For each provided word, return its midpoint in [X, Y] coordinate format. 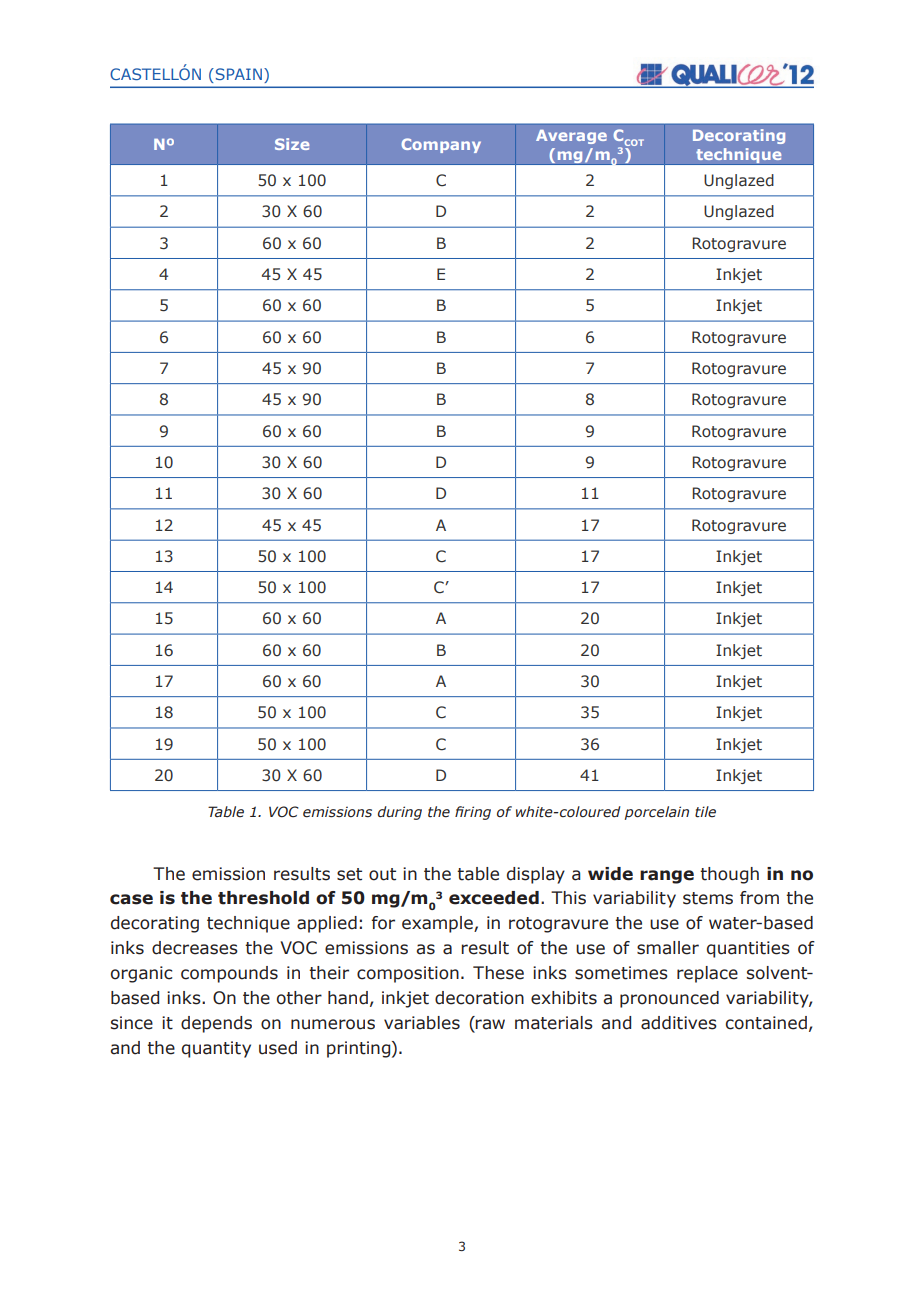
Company [441, 145]
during [400, 813]
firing [473, 813]
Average [571, 137]
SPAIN [239, 74]
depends [216, 1024]
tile [705, 812]
